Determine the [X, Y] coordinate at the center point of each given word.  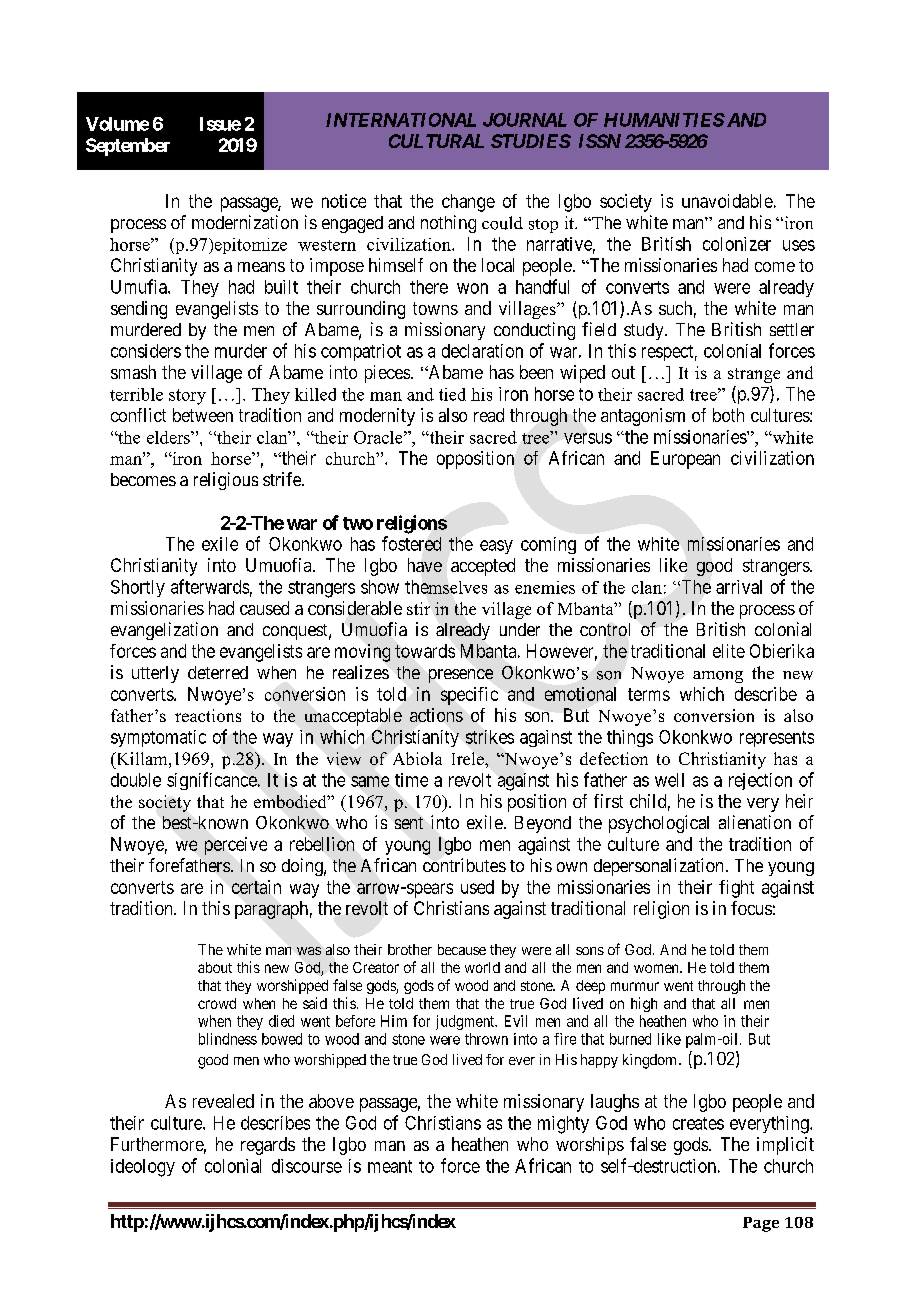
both [728, 415]
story [187, 397]
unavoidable [727, 201]
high [644, 1004]
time [411, 780]
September [128, 147]
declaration [482, 351]
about [215, 967]
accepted [483, 567]
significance [212, 781]
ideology [143, 1168]
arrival [739, 587]
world [482, 967]
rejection [760, 781]
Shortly [138, 588]
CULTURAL [436, 141]
